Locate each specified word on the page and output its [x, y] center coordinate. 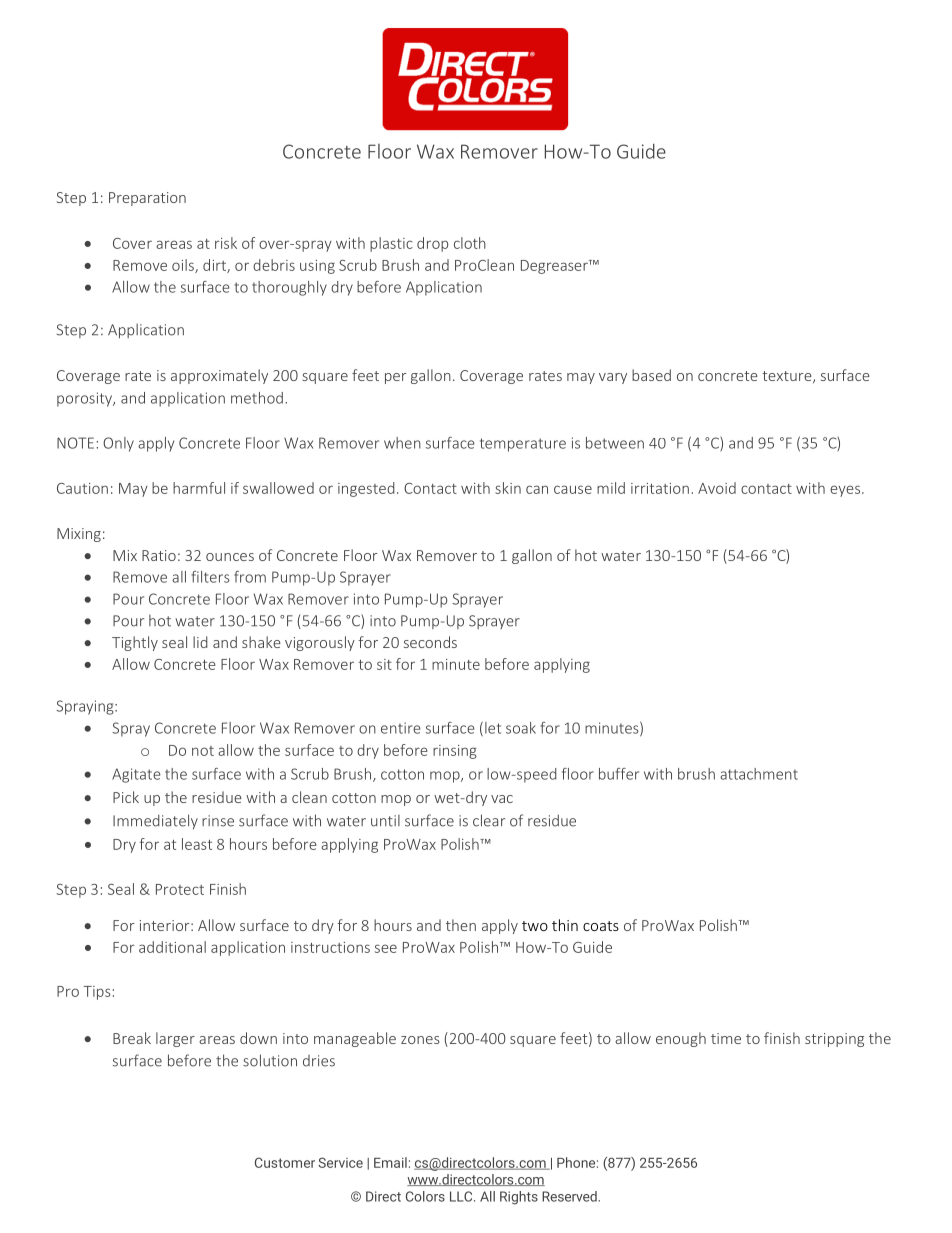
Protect [180, 889]
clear [489, 820]
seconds [430, 642]
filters [210, 577]
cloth [470, 243]
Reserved [570, 1196]
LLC [462, 1196]
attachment [759, 774]
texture [788, 377]
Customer [285, 1162]
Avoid [717, 488]
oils [184, 266]
